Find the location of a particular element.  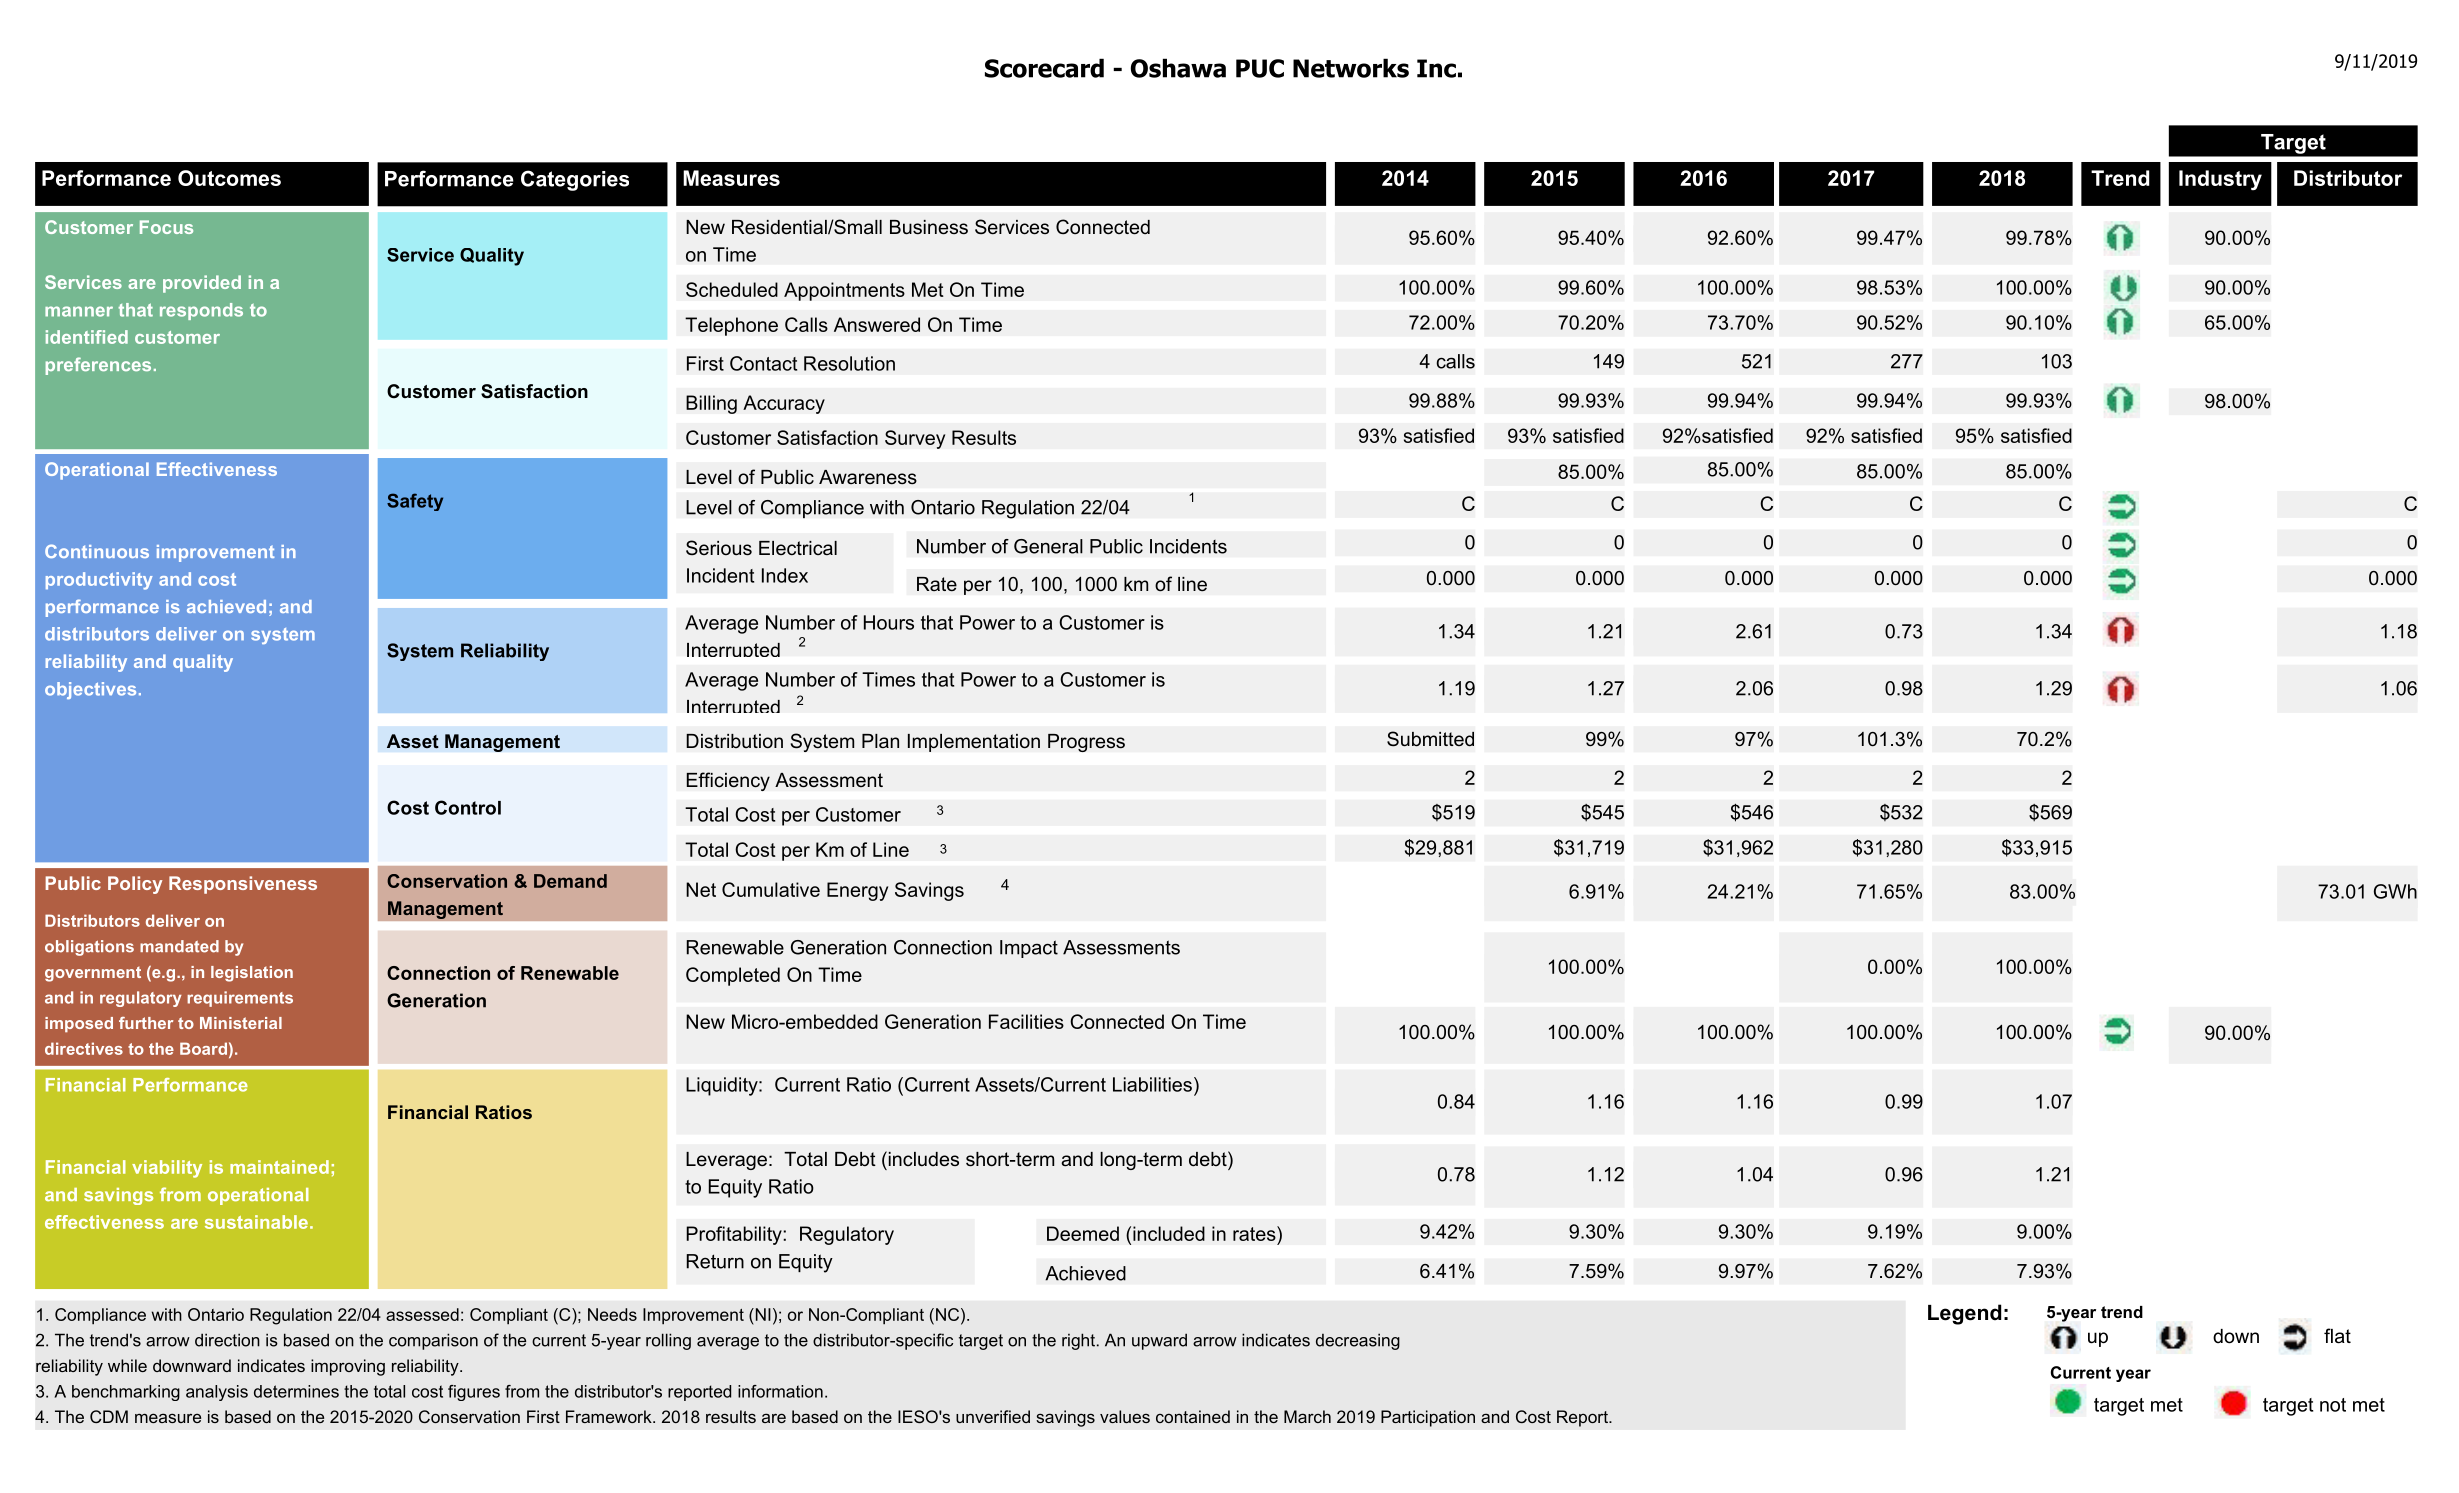

legislation is located at coordinates (252, 974).
